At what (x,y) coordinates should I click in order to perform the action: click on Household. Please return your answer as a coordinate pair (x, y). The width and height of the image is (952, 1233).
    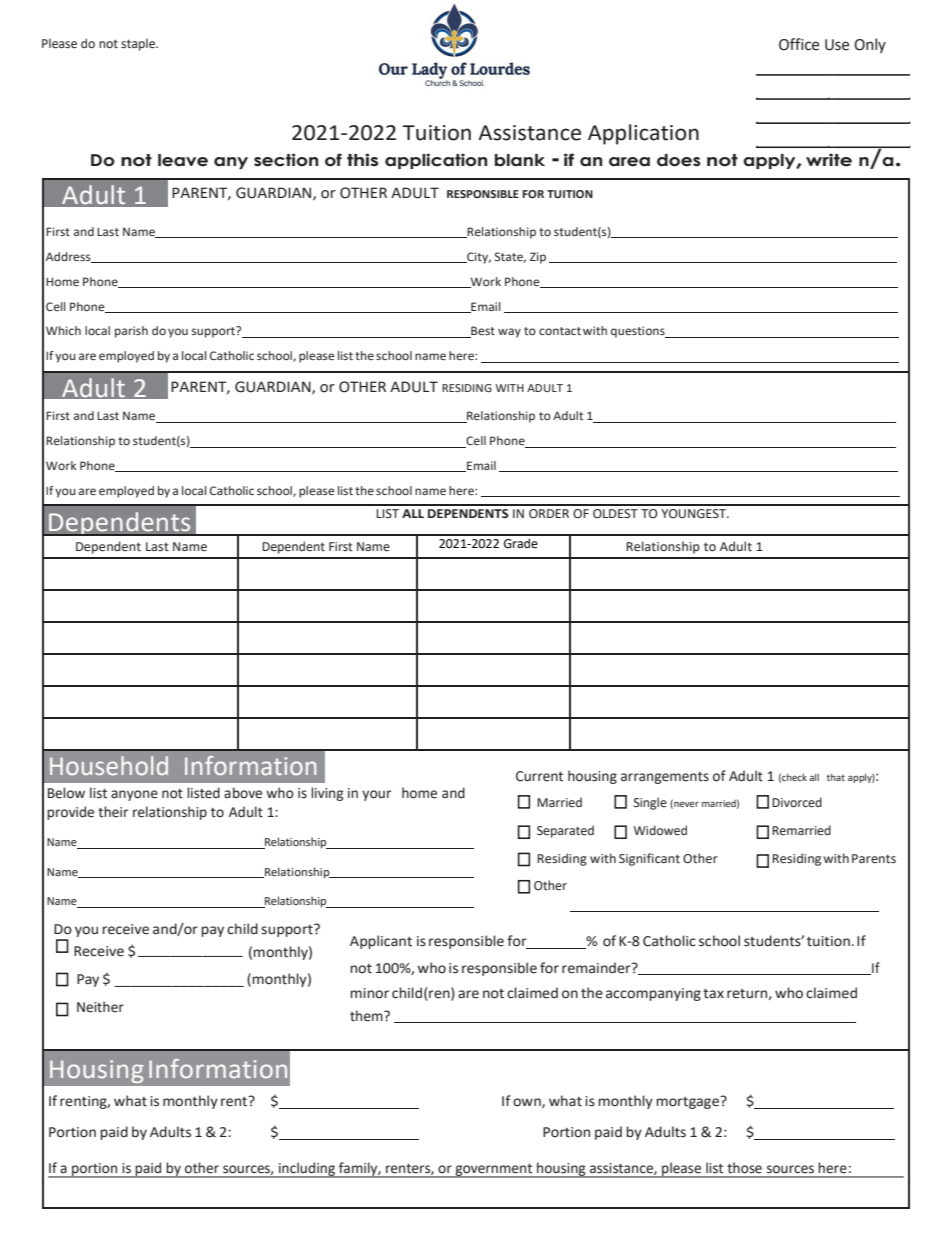
    Looking at the image, I should click on (109, 765).
